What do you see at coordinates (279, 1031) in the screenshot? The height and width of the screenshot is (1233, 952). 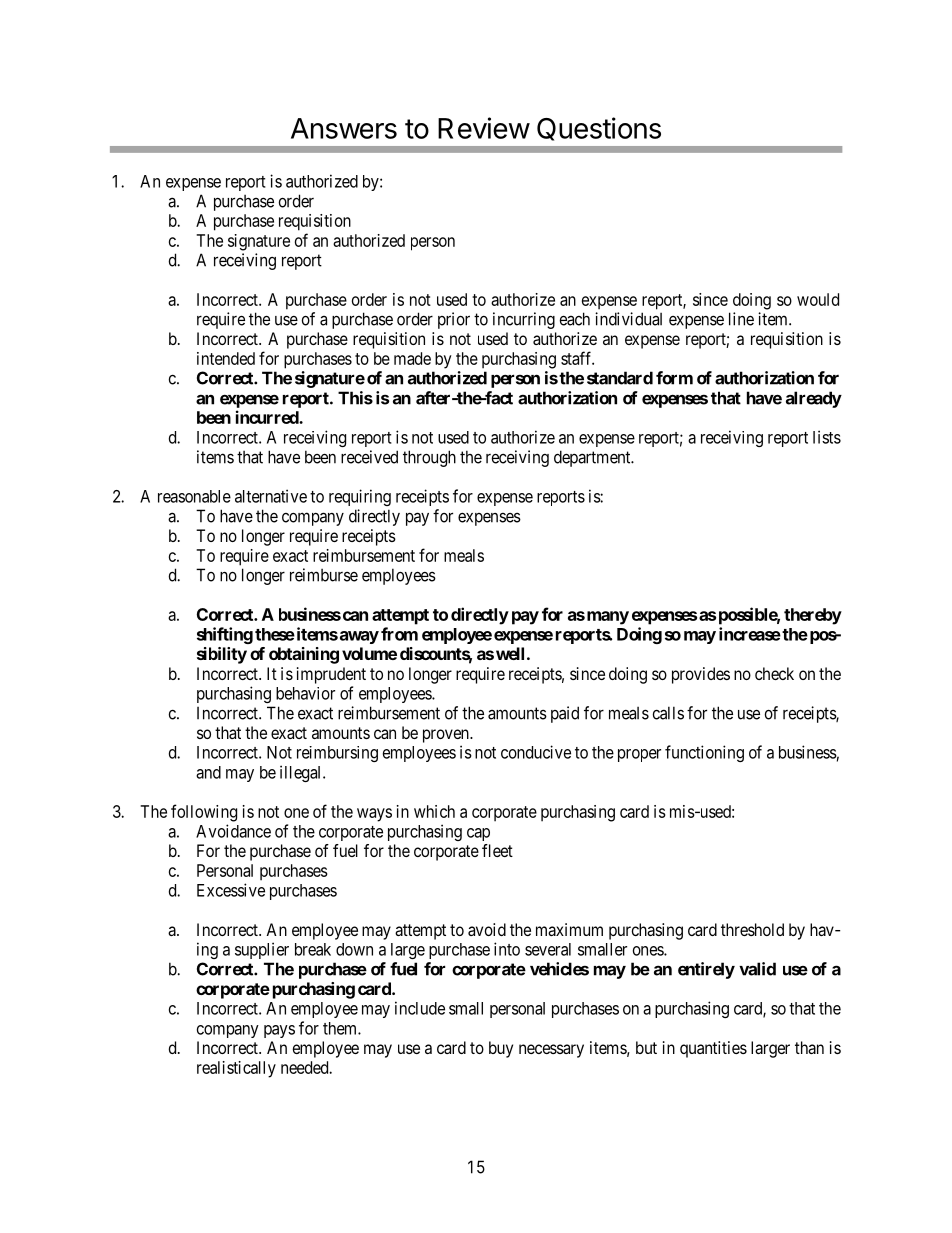 I see `pays` at bounding box center [279, 1031].
